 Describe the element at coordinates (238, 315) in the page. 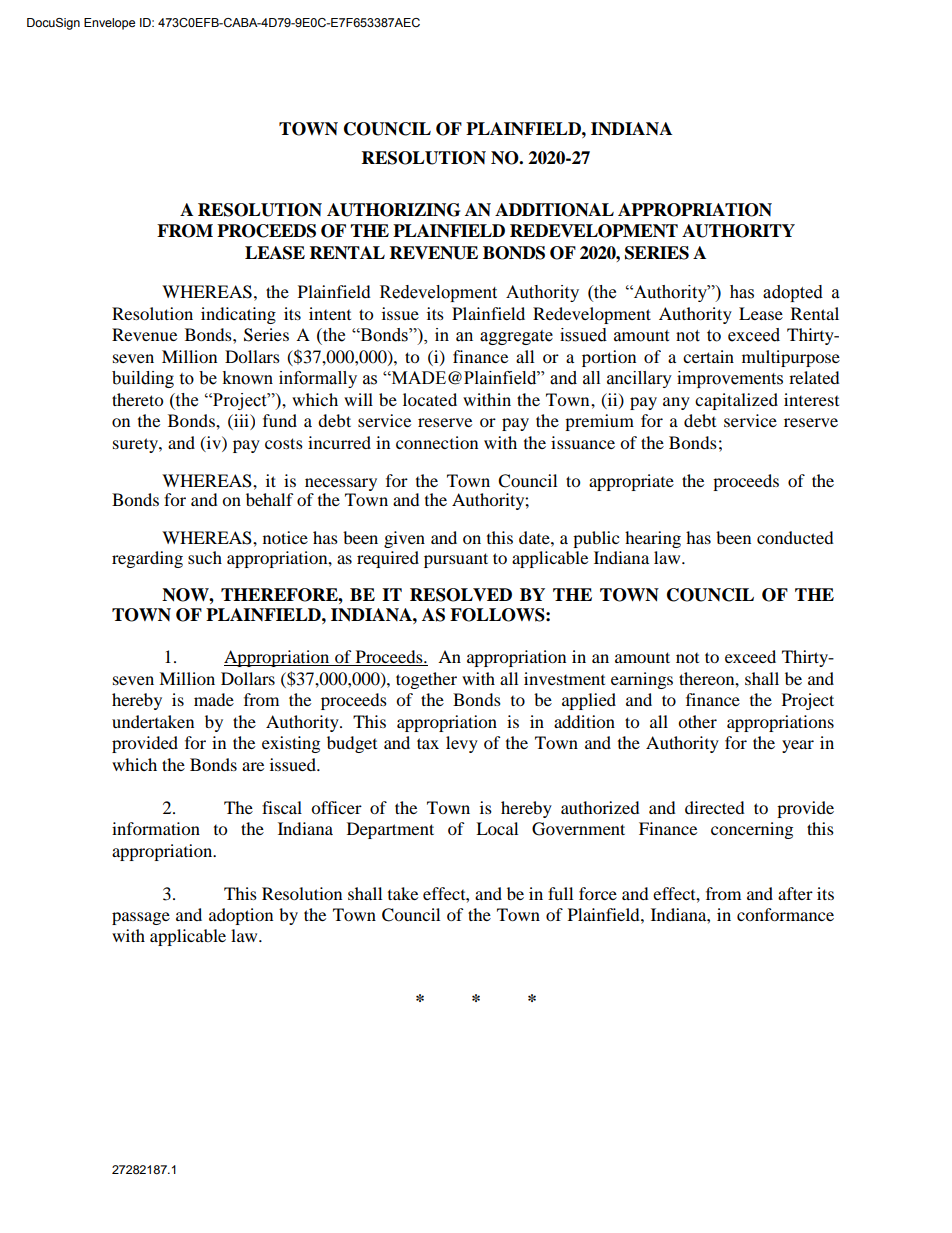

I see `indicating` at that location.
